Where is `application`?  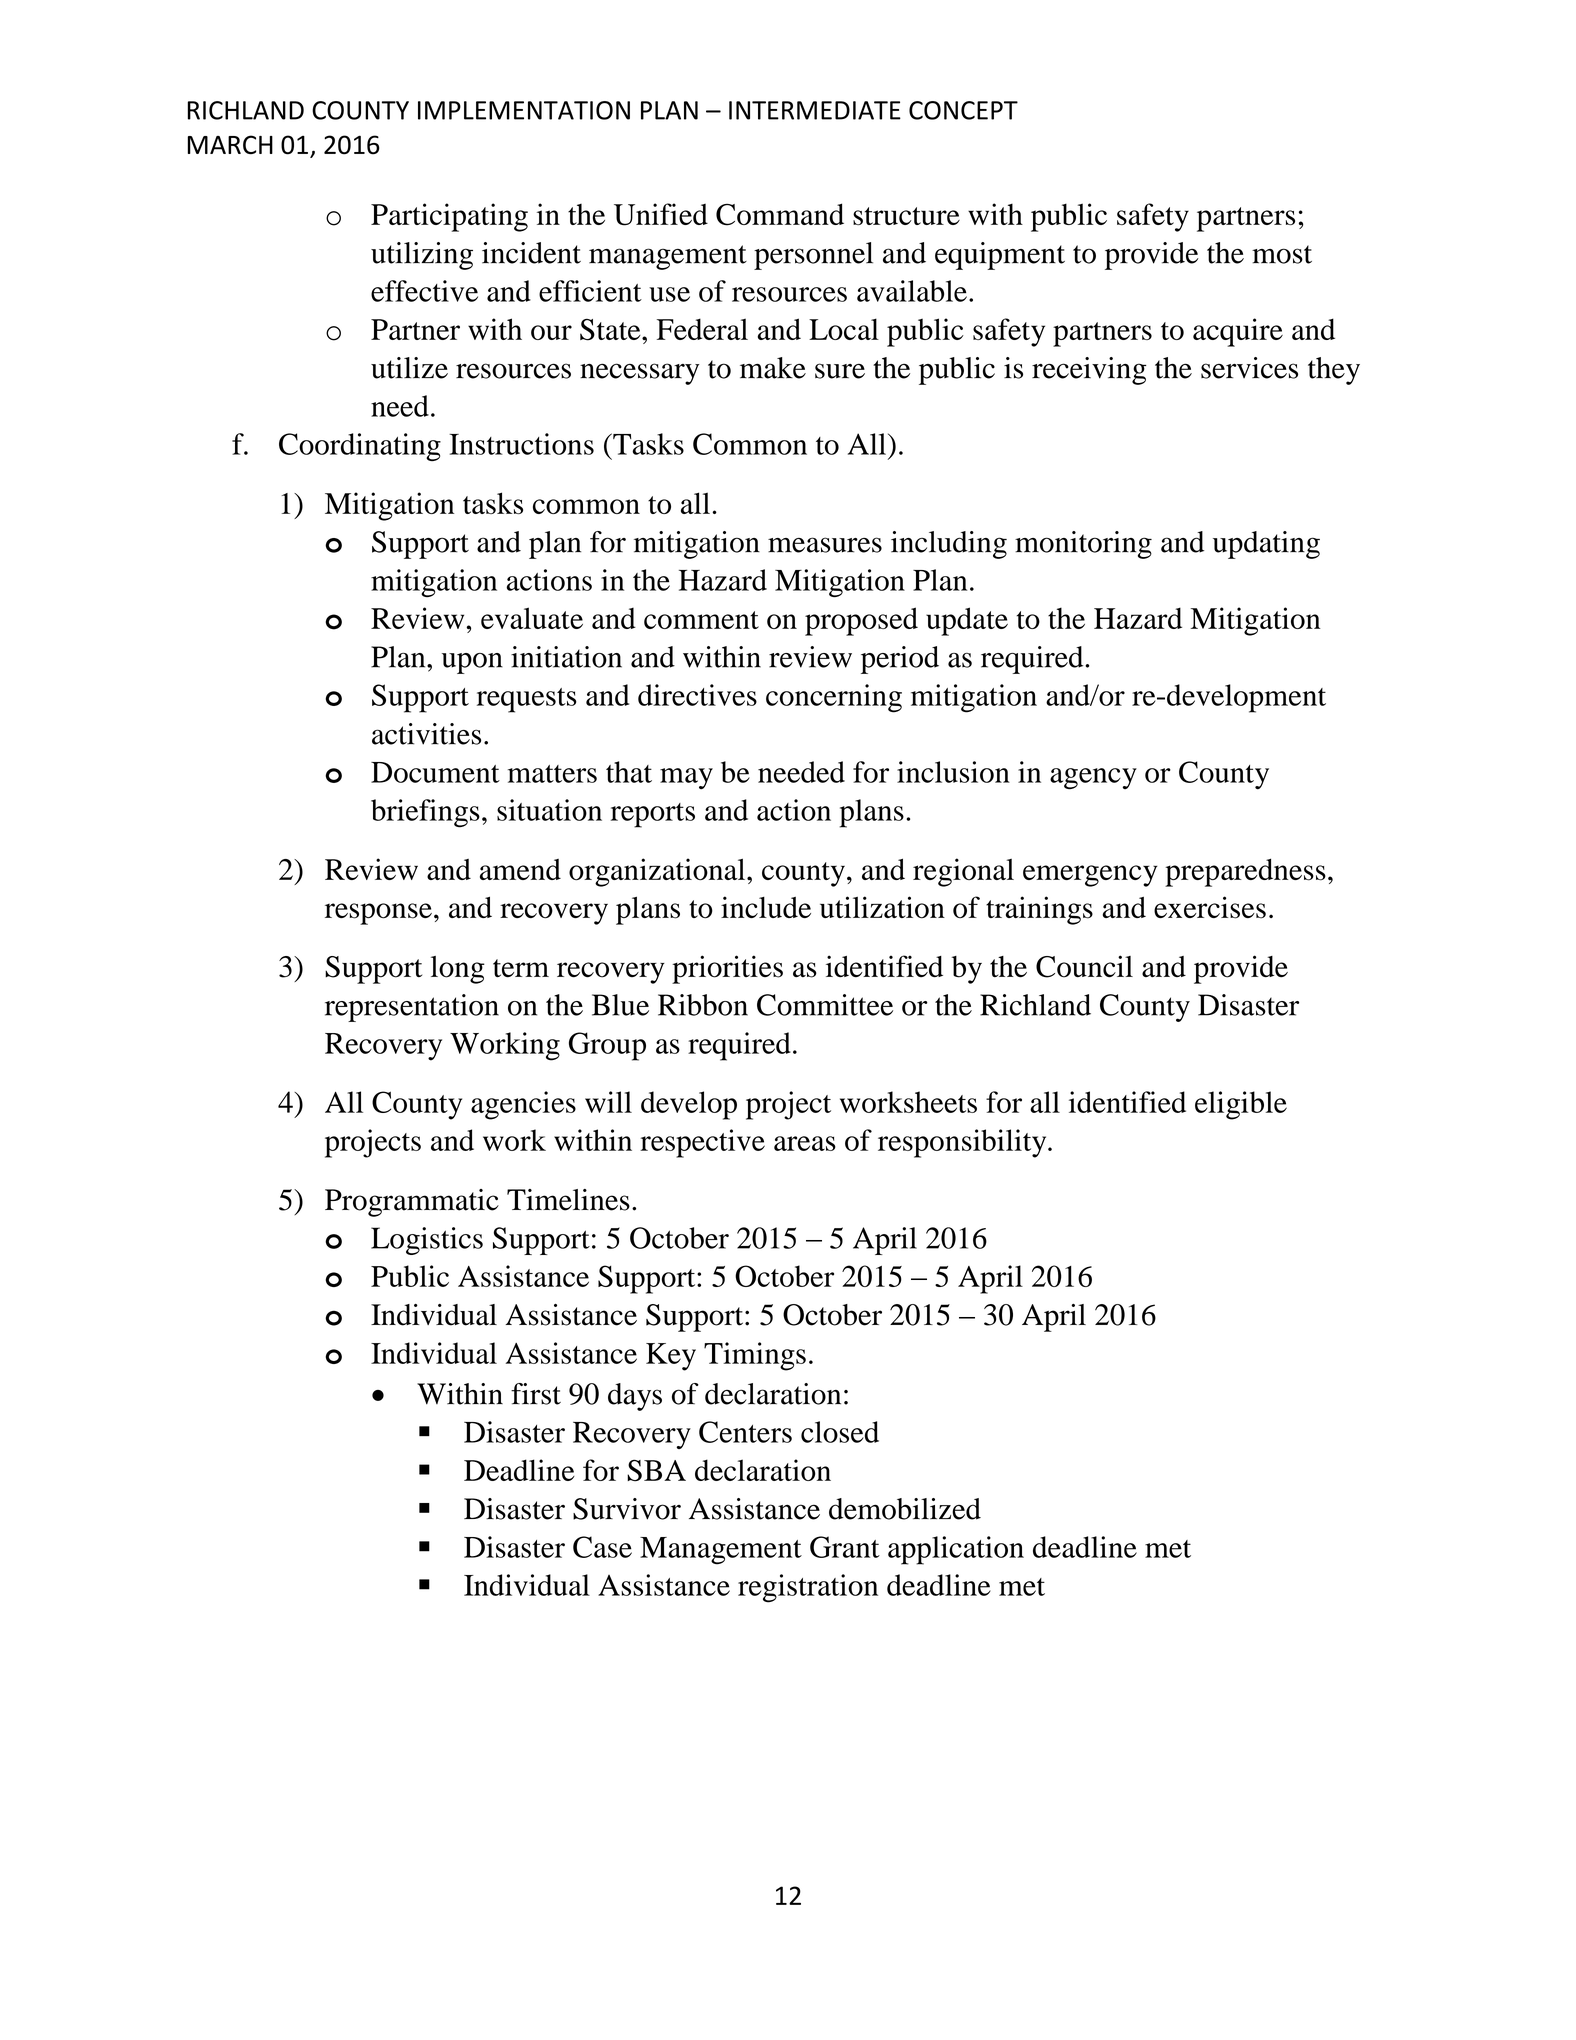 application is located at coordinates (956, 1550).
